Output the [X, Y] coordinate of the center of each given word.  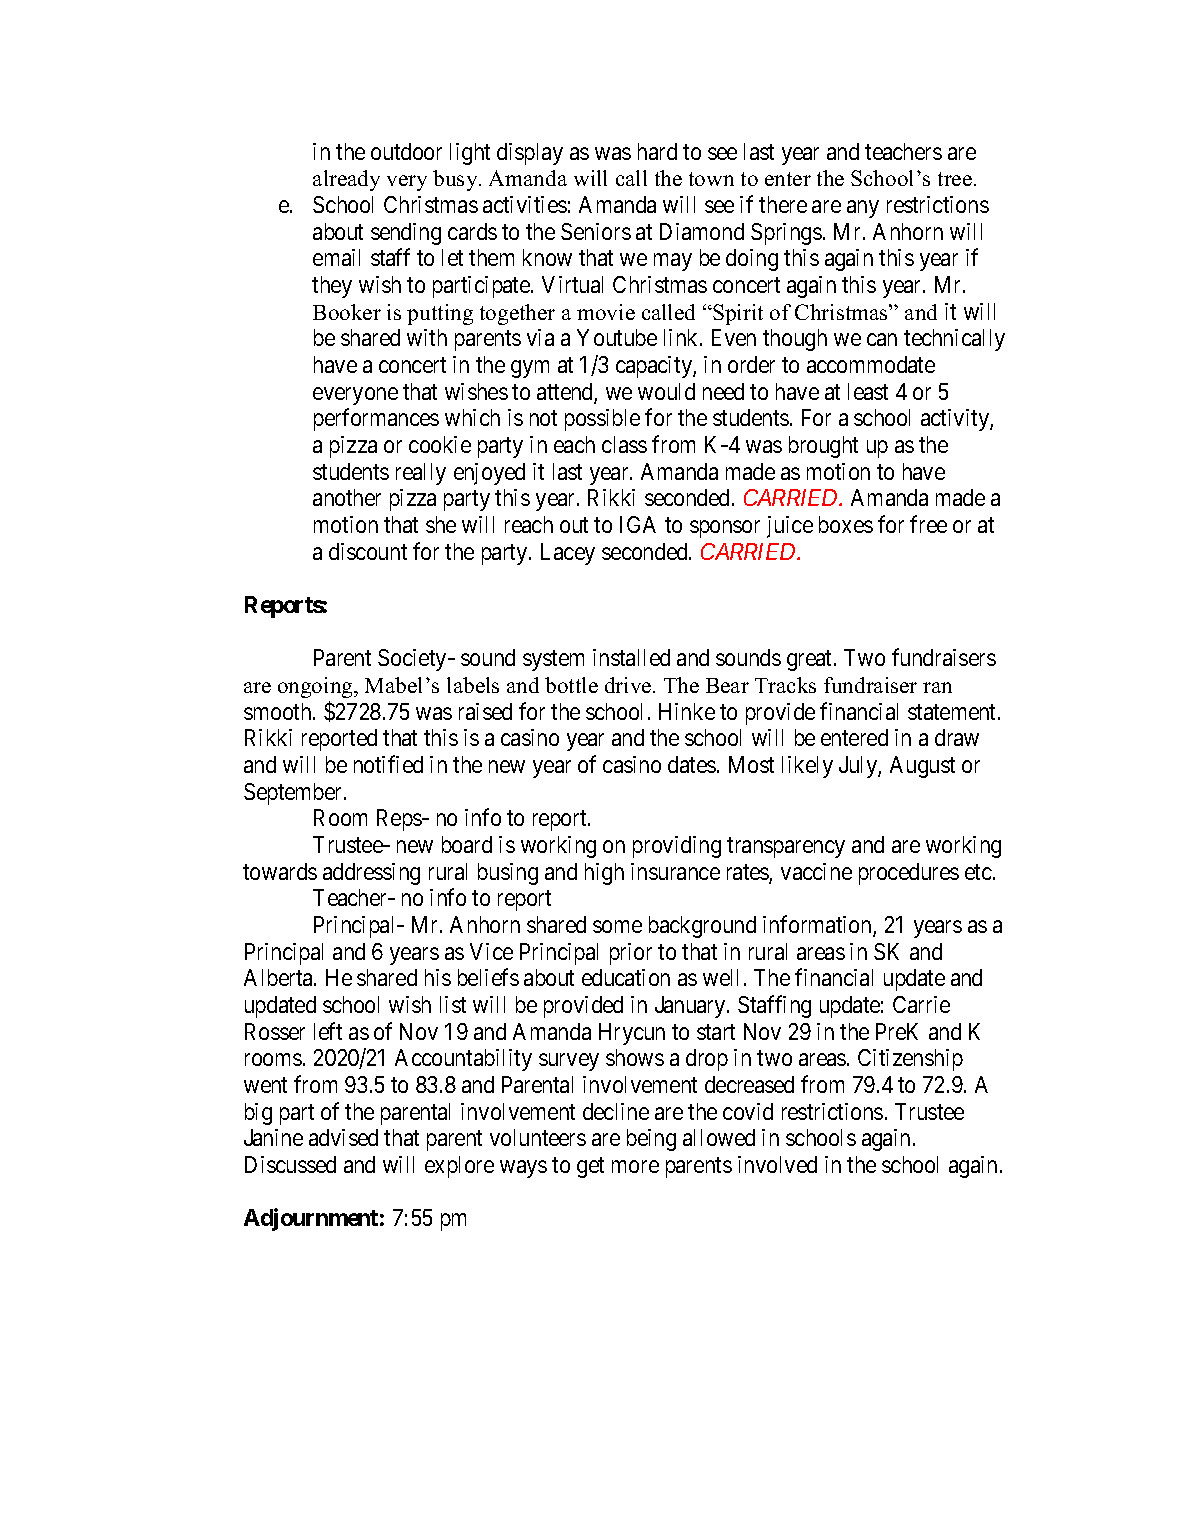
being [651, 1140]
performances [376, 420]
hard [657, 151]
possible [602, 420]
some [617, 926]
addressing [371, 874]
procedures [909, 874]
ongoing [316, 687]
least [868, 391]
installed [631, 657]
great [811, 661]
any [863, 209]
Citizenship [910, 1060]
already [346, 180]
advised [343, 1137]
